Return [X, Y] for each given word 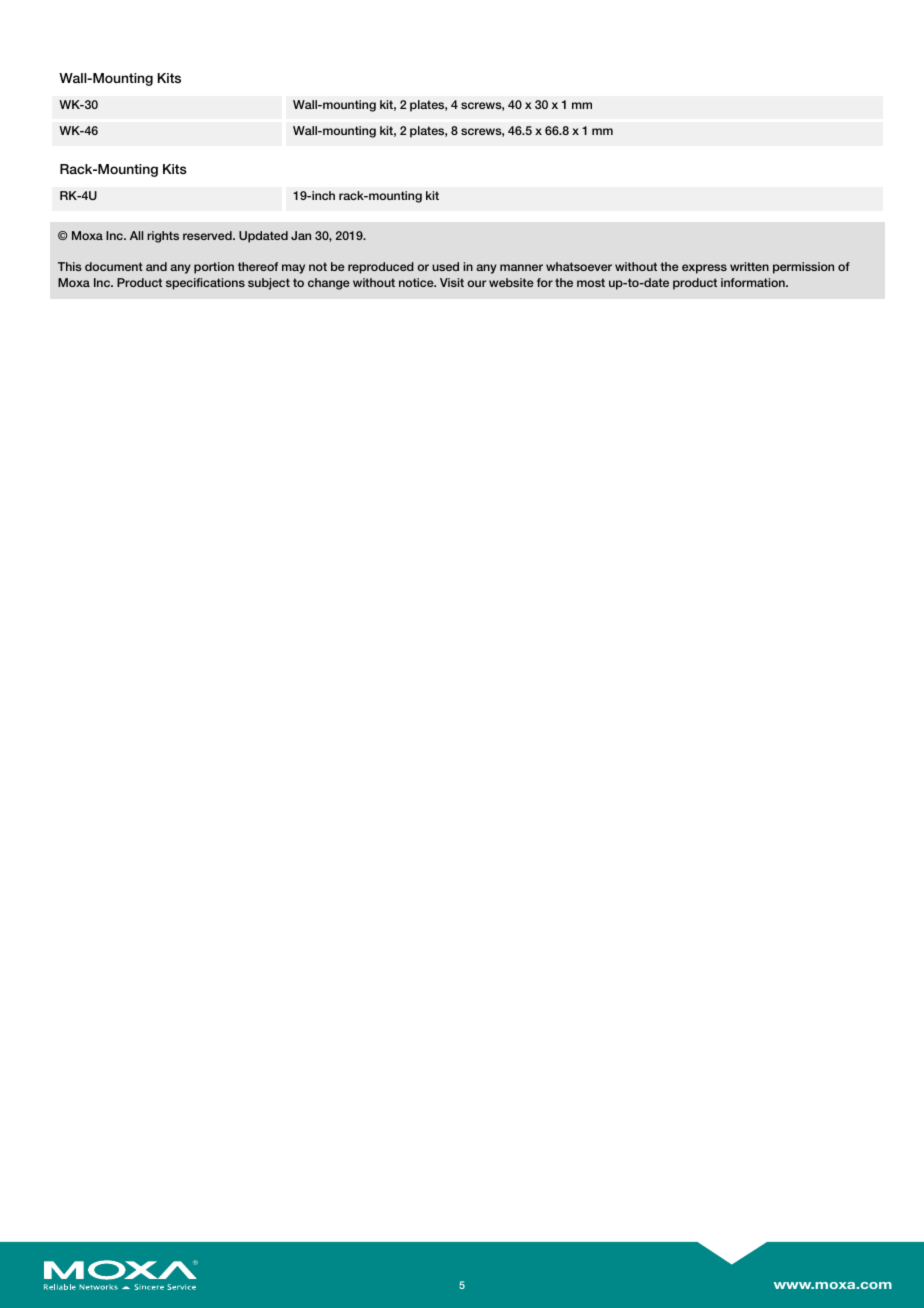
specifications [205, 284]
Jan [301, 235]
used [445, 266]
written [749, 266]
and [156, 266]
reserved [208, 235]
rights [163, 237]
